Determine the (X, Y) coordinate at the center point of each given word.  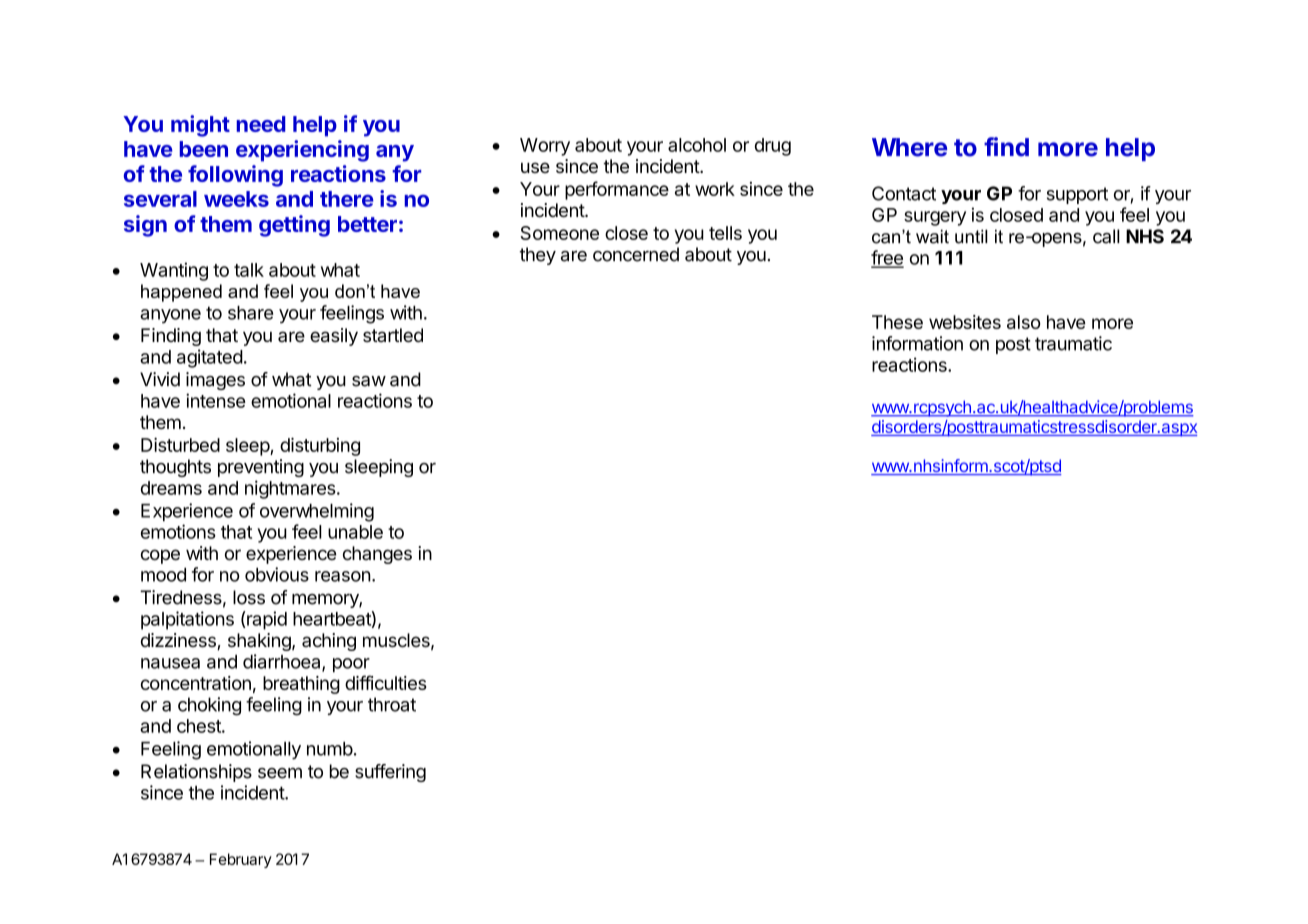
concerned (636, 254)
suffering (390, 773)
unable (355, 532)
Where (909, 147)
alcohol (697, 145)
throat (392, 704)
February (241, 860)
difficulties (386, 682)
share (250, 313)
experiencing (302, 151)
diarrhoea (283, 662)
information (917, 343)
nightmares (290, 489)
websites (965, 322)
